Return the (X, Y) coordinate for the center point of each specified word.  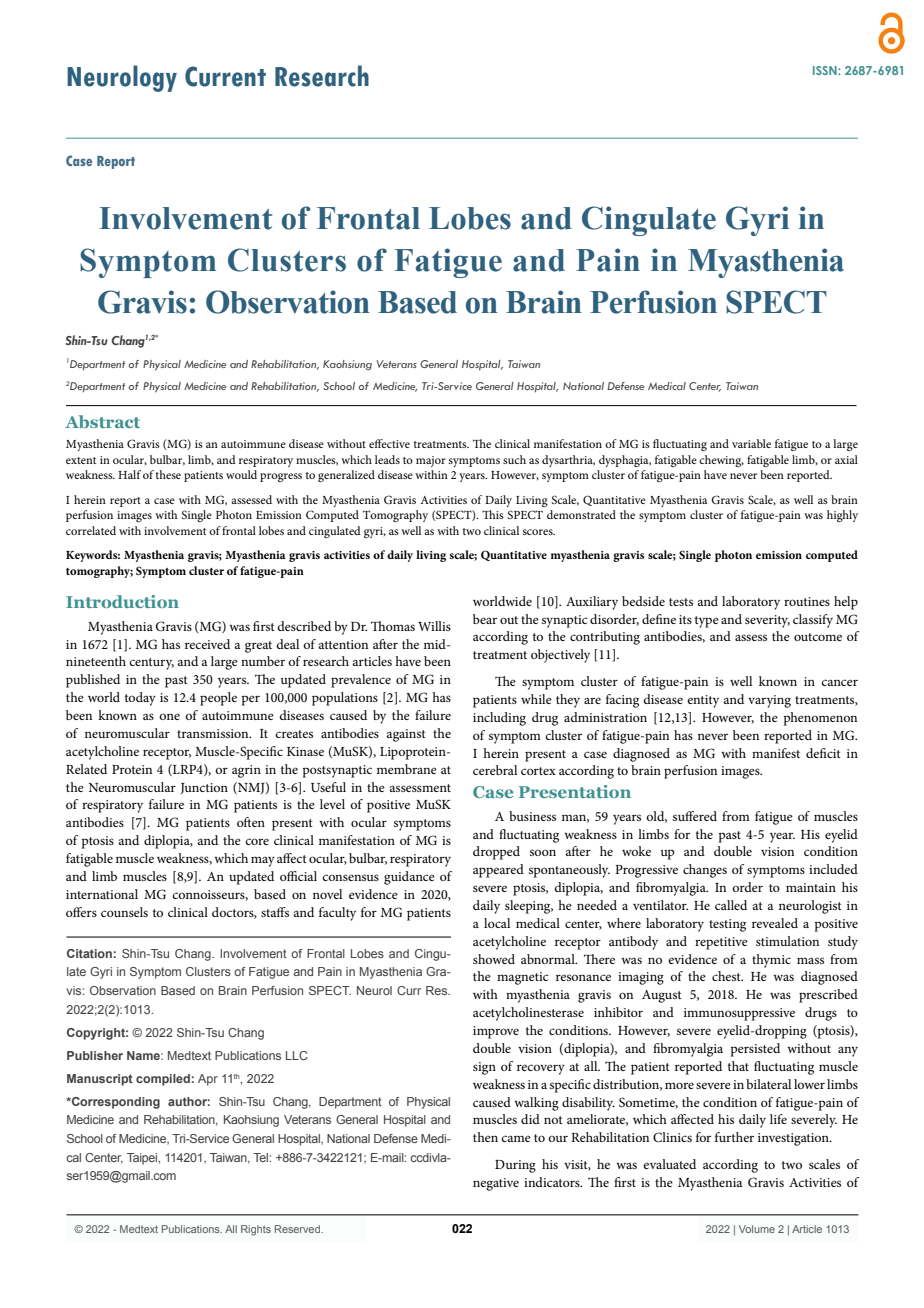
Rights (256, 1230)
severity (767, 621)
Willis (434, 626)
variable (751, 443)
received (207, 644)
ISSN (826, 70)
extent (81, 460)
